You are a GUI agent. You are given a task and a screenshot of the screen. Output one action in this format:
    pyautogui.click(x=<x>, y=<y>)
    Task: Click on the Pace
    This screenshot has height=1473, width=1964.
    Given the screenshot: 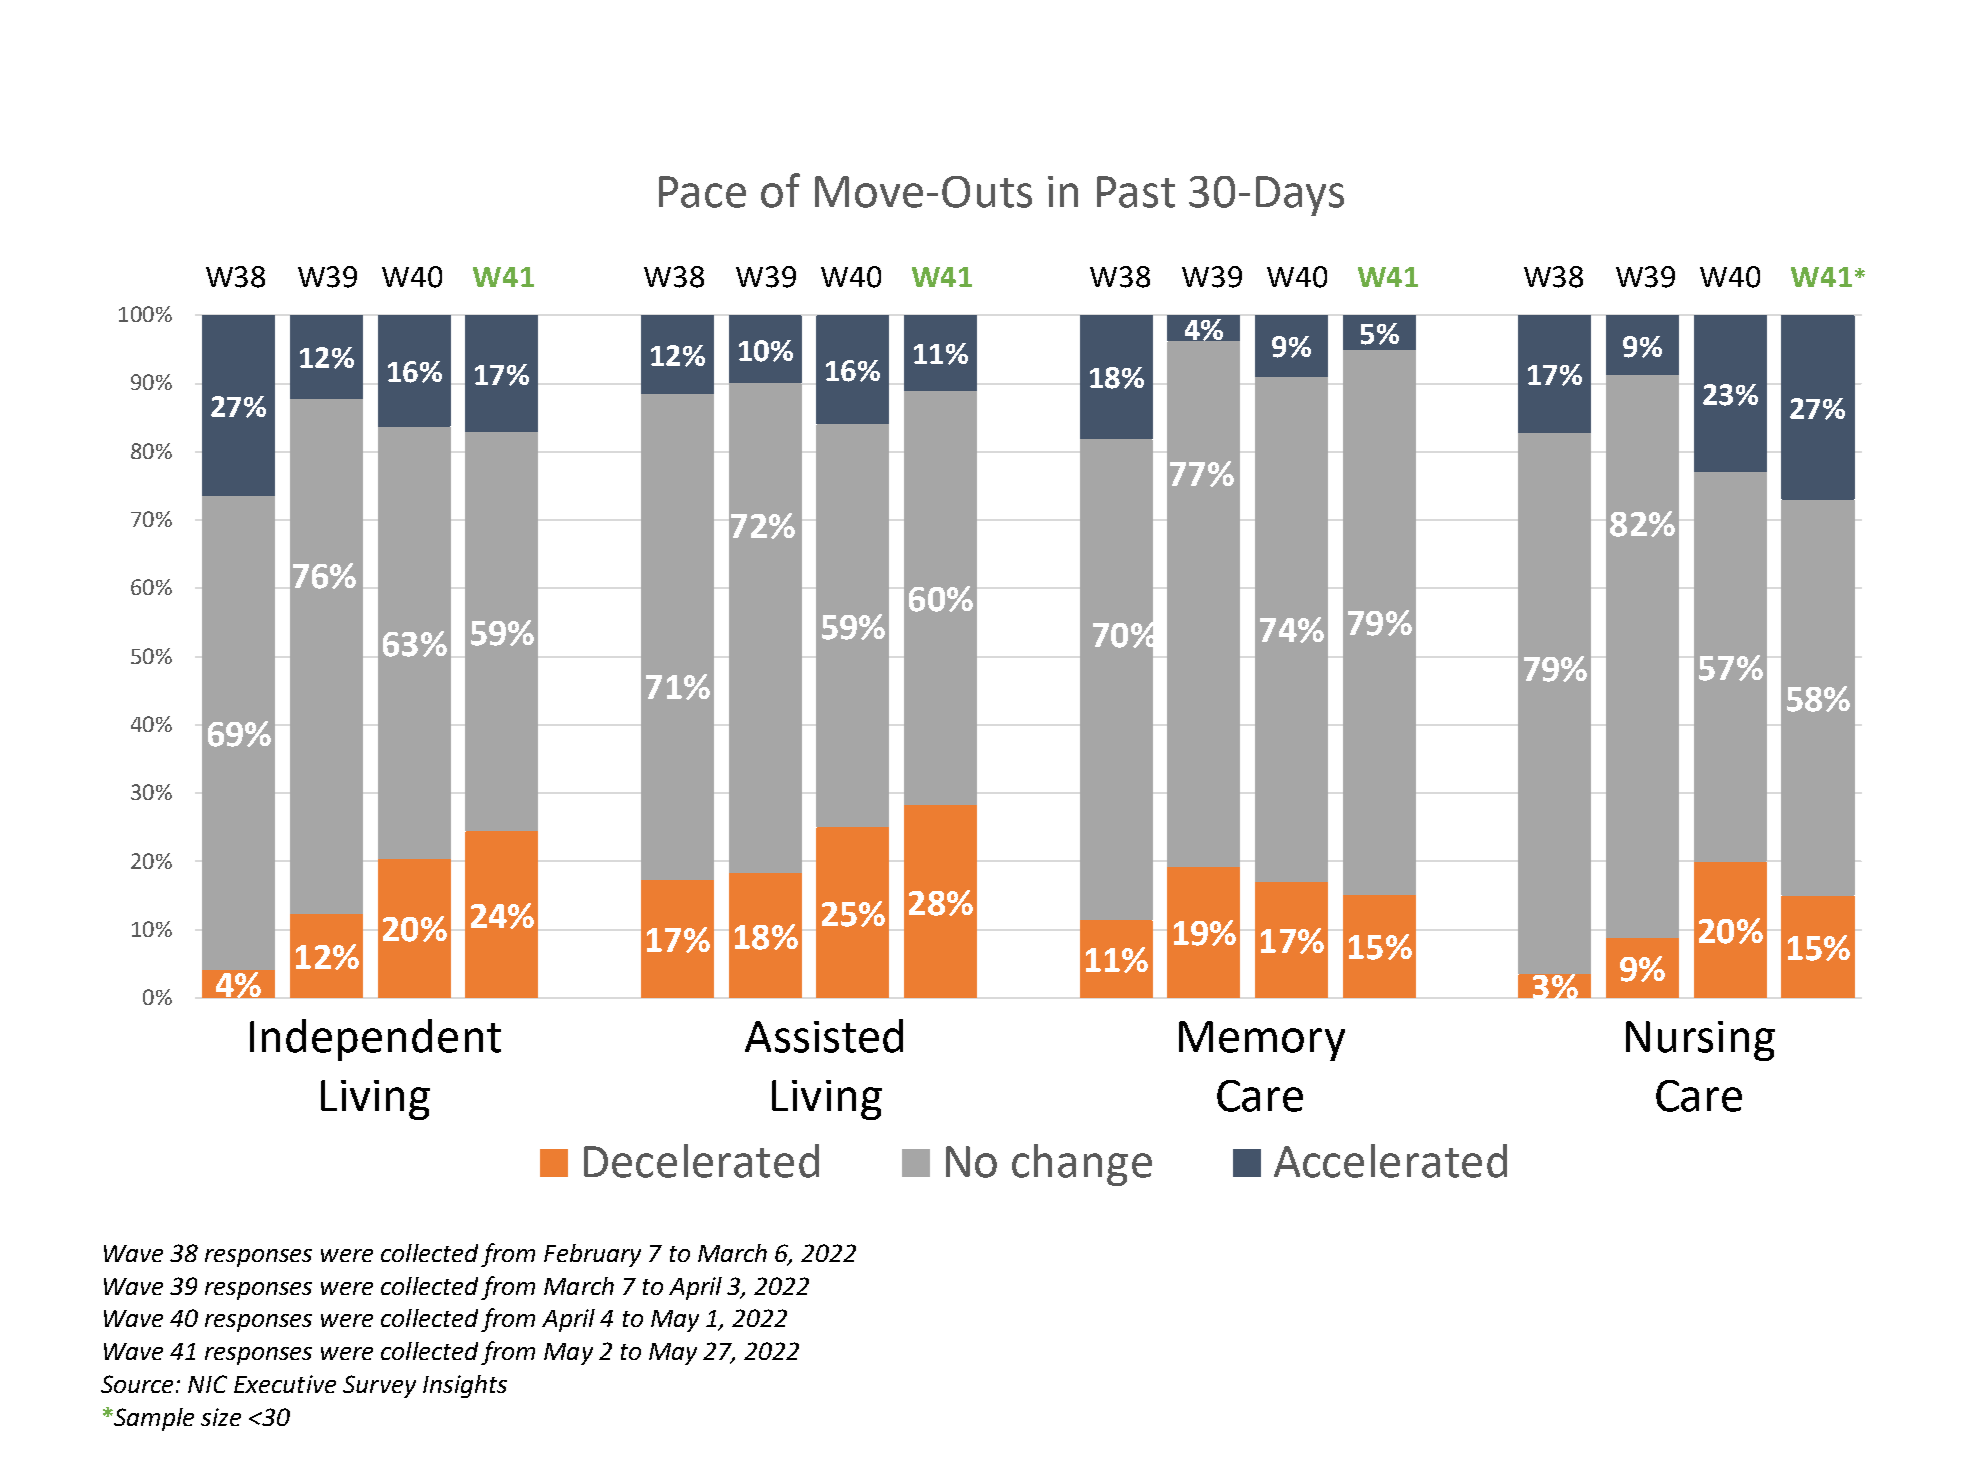 What is the action you would take?
    pyautogui.click(x=702, y=192)
